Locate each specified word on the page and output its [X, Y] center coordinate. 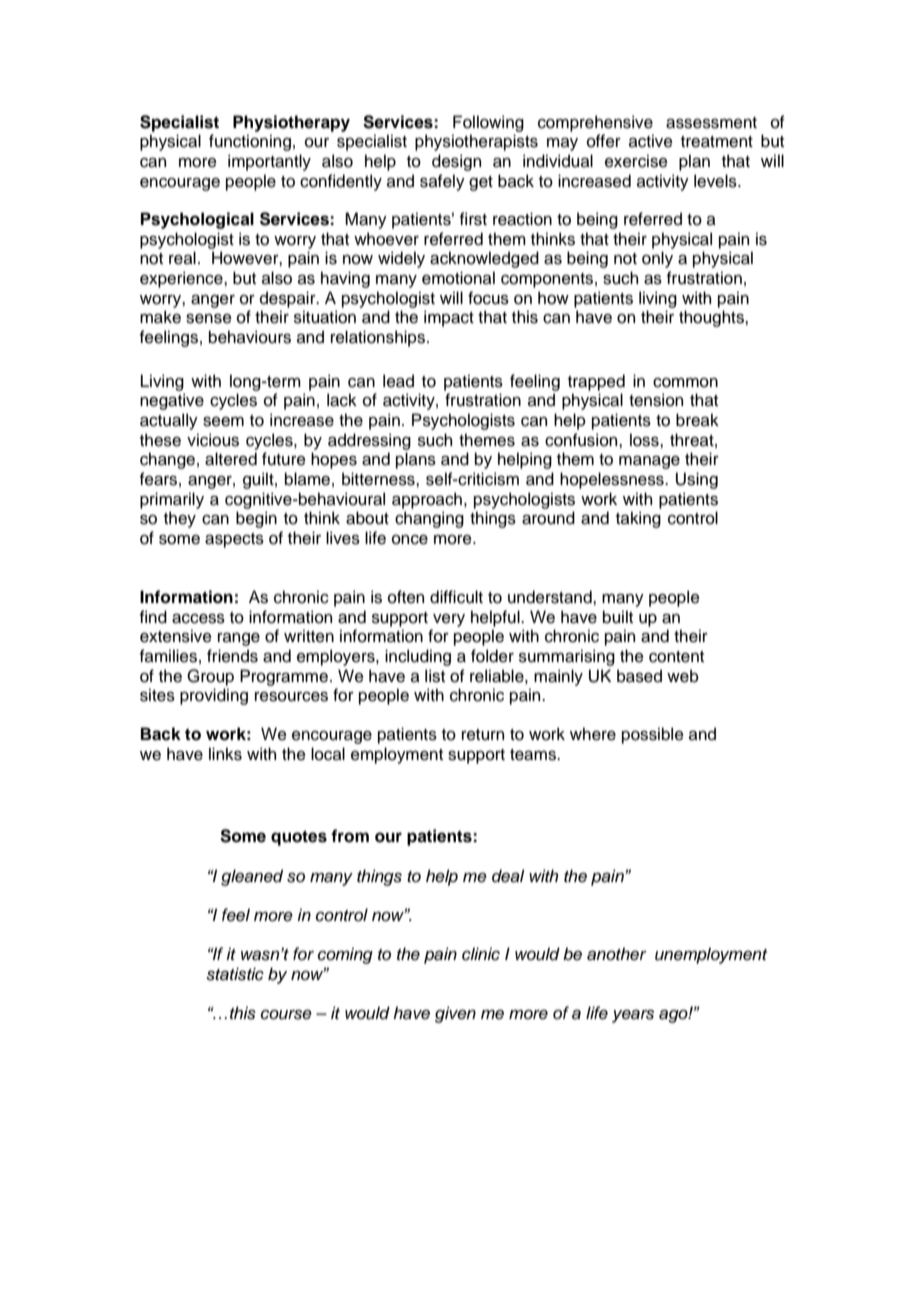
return [483, 735]
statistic [235, 974]
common [685, 383]
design [456, 162]
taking [638, 519]
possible [653, 735]
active [651, 141]
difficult [456, 597]
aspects [234, 540]
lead [398, 381]
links [225, 754]
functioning [250, 142]
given [455, 1014]
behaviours [250, 337]
